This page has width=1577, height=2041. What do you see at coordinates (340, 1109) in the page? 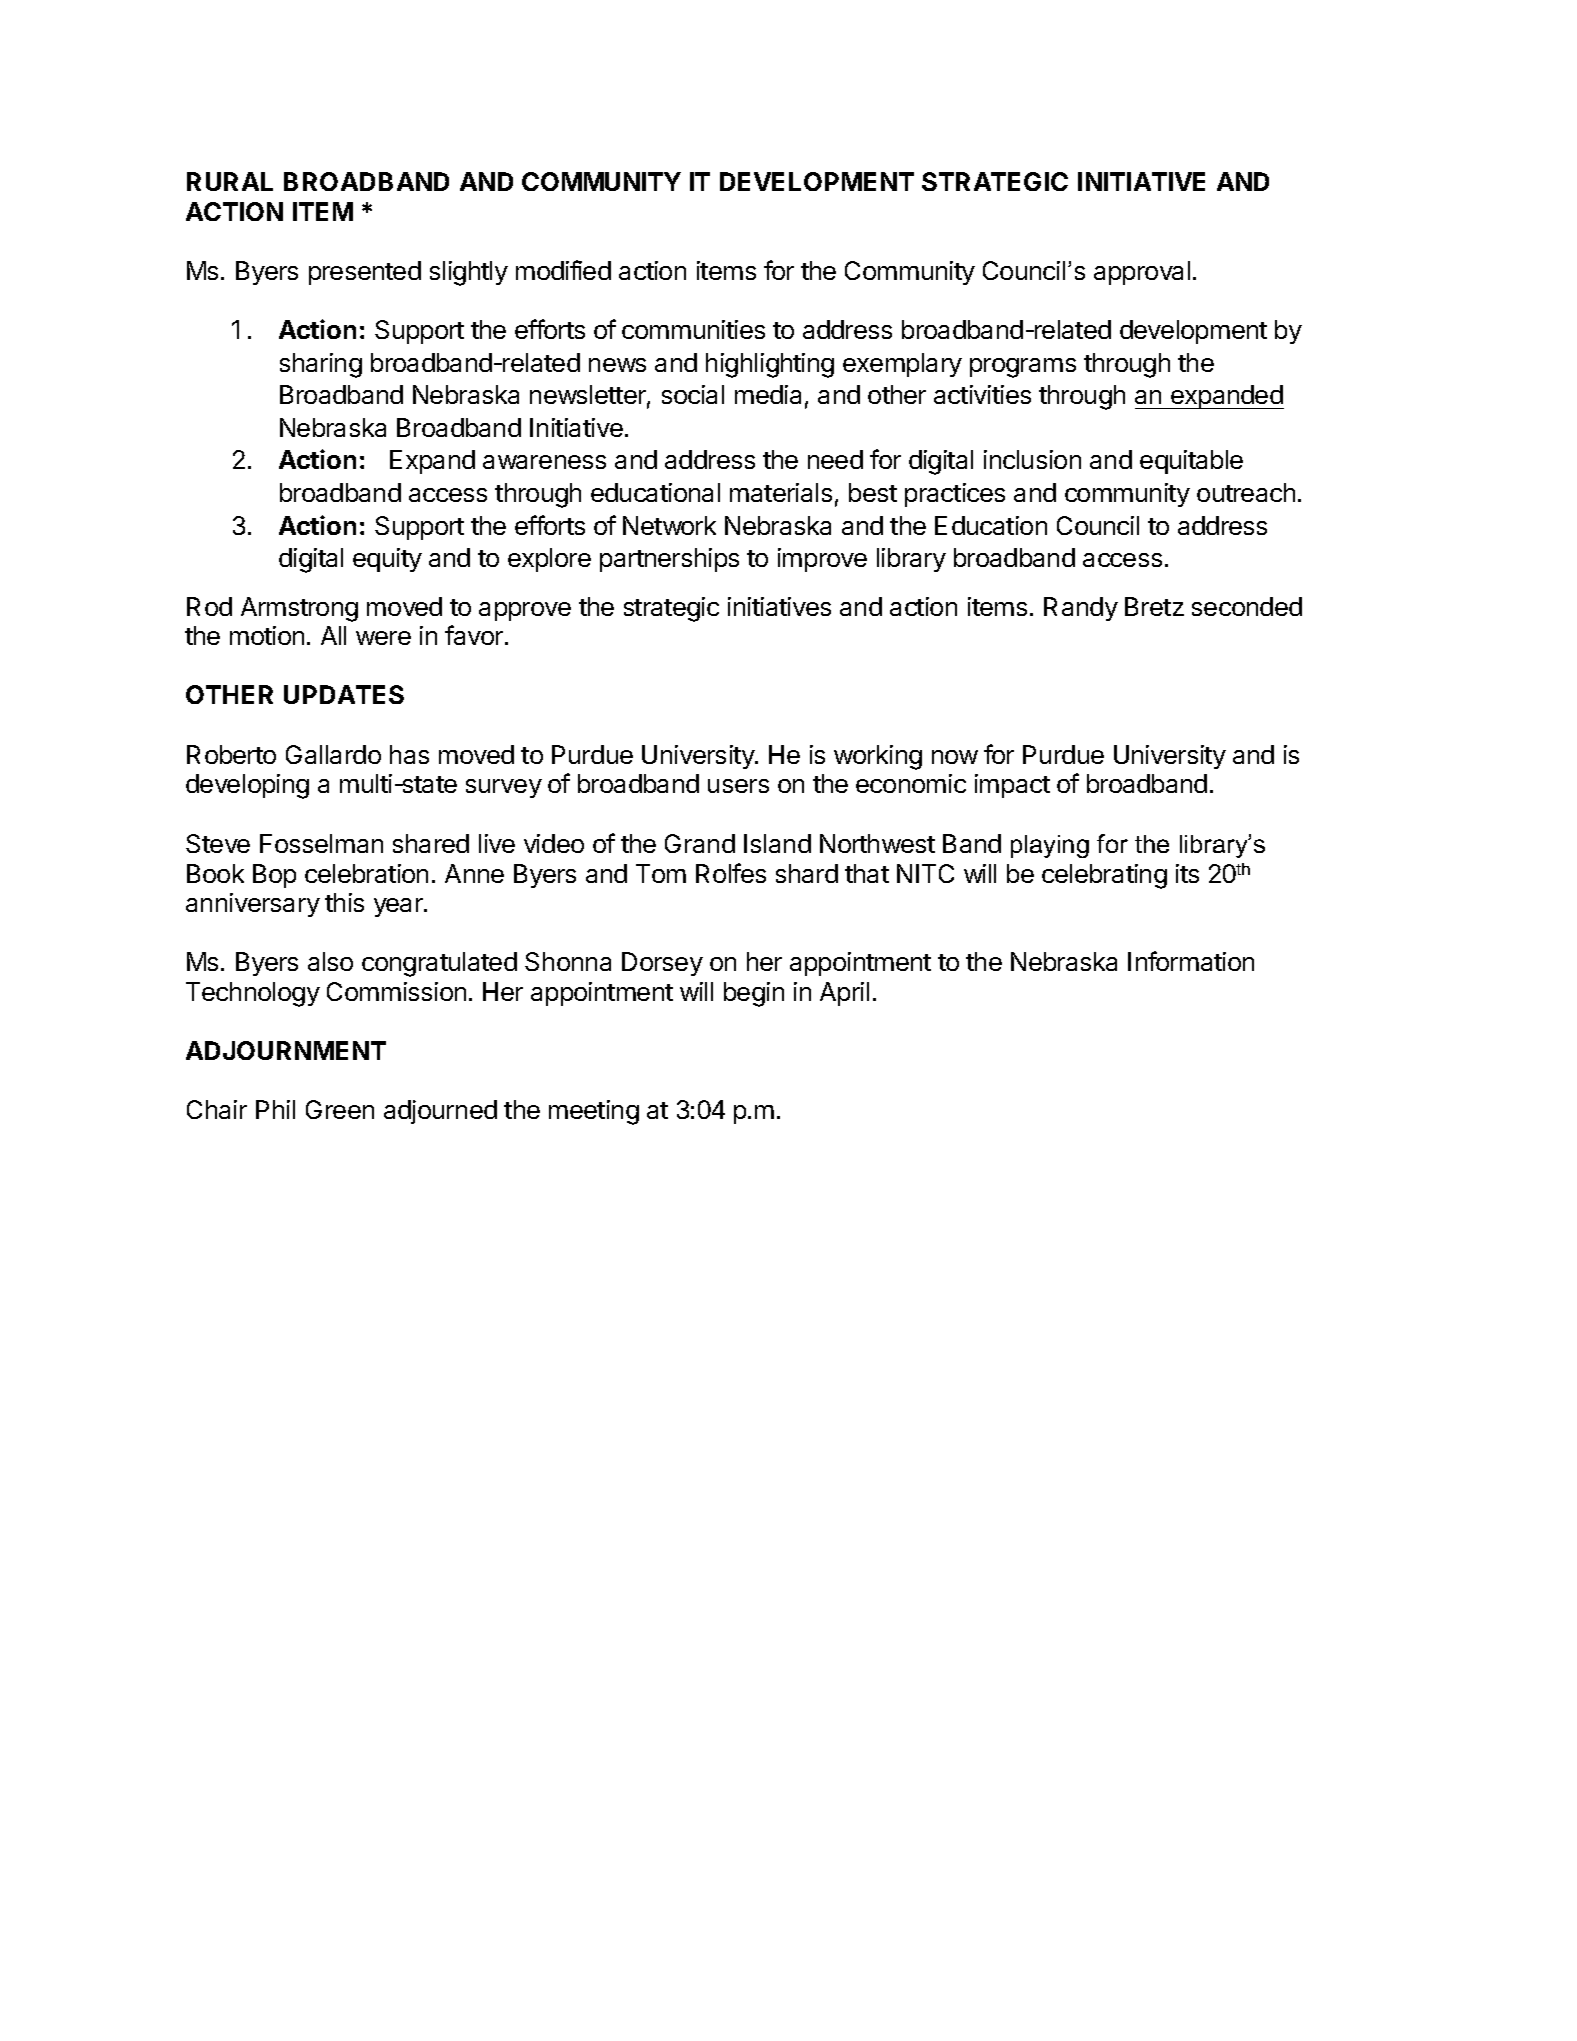
I see `Green` at bounding box center [340, 1109].
